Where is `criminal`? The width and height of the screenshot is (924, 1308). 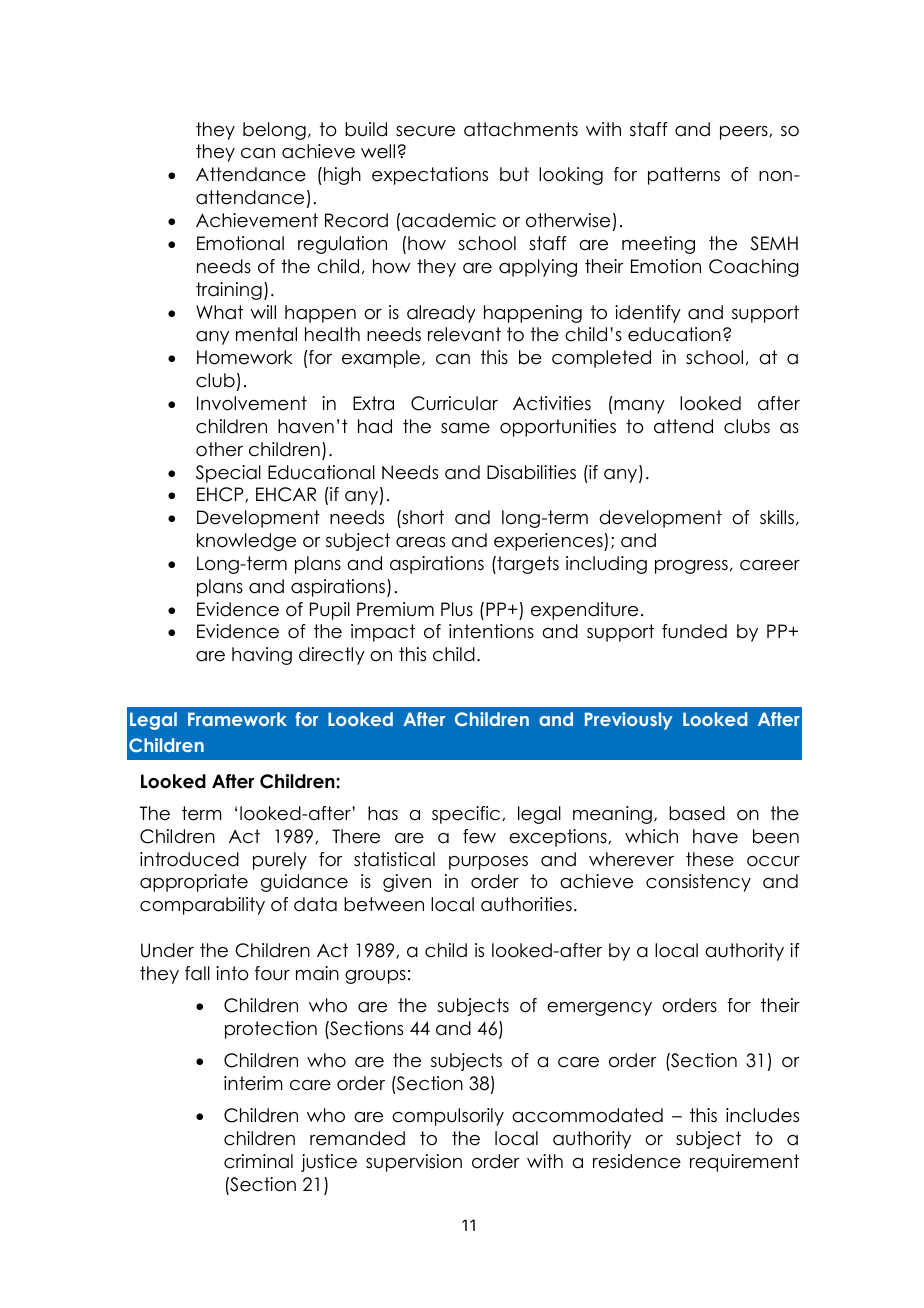
criminal is located at coordinates (258, 1161).
